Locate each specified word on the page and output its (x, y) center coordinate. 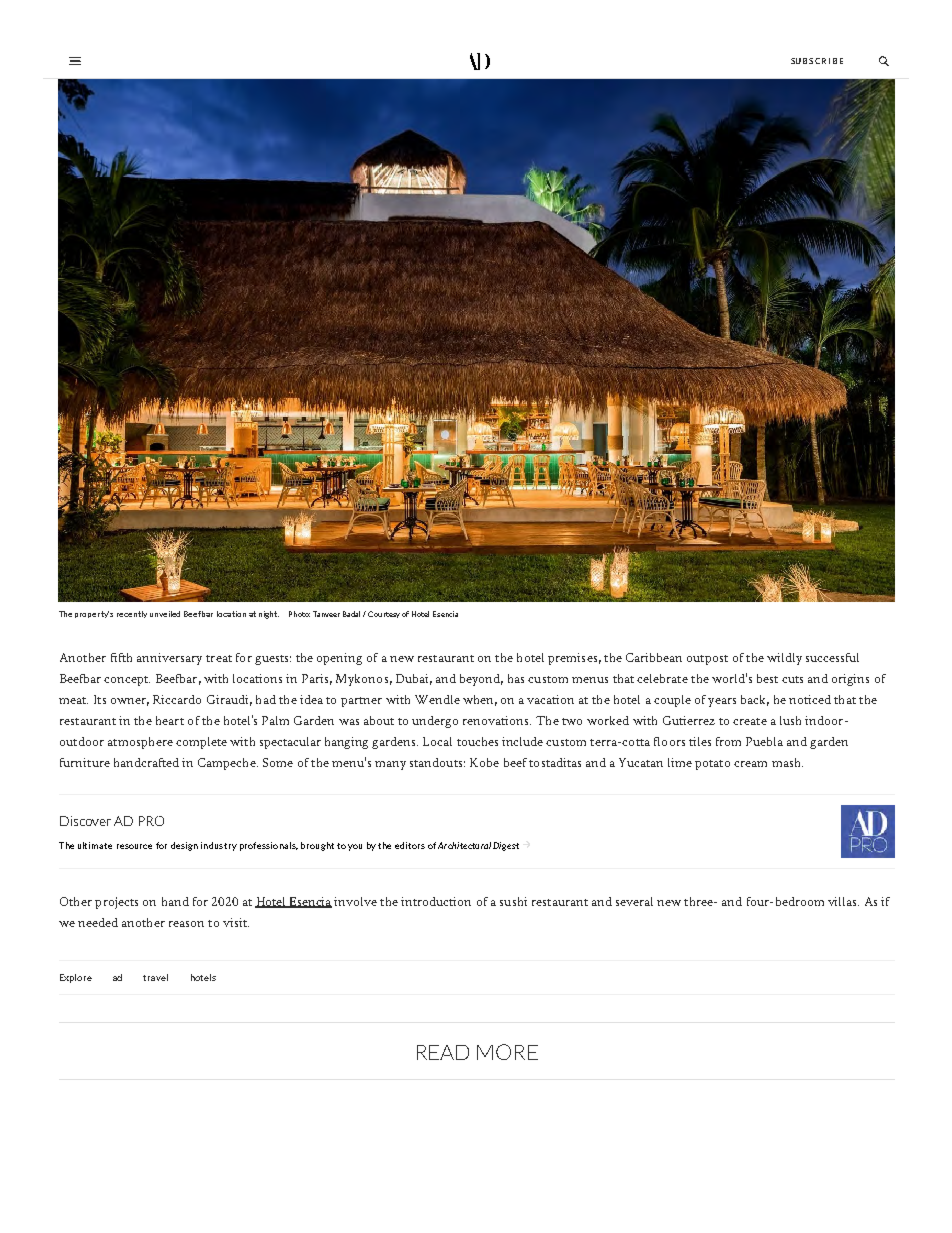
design (184, 846)
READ (443, 1052)
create (750, 721)
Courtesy (384, 614)
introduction (436, 901)
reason (186, 924)
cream (750, 764)
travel (155, 977)
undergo (435, 722)
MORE (507, 1052)
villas (843, 901)
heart (170, 720)
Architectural (464, 845)
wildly (784, 659)
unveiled (165, 614)
